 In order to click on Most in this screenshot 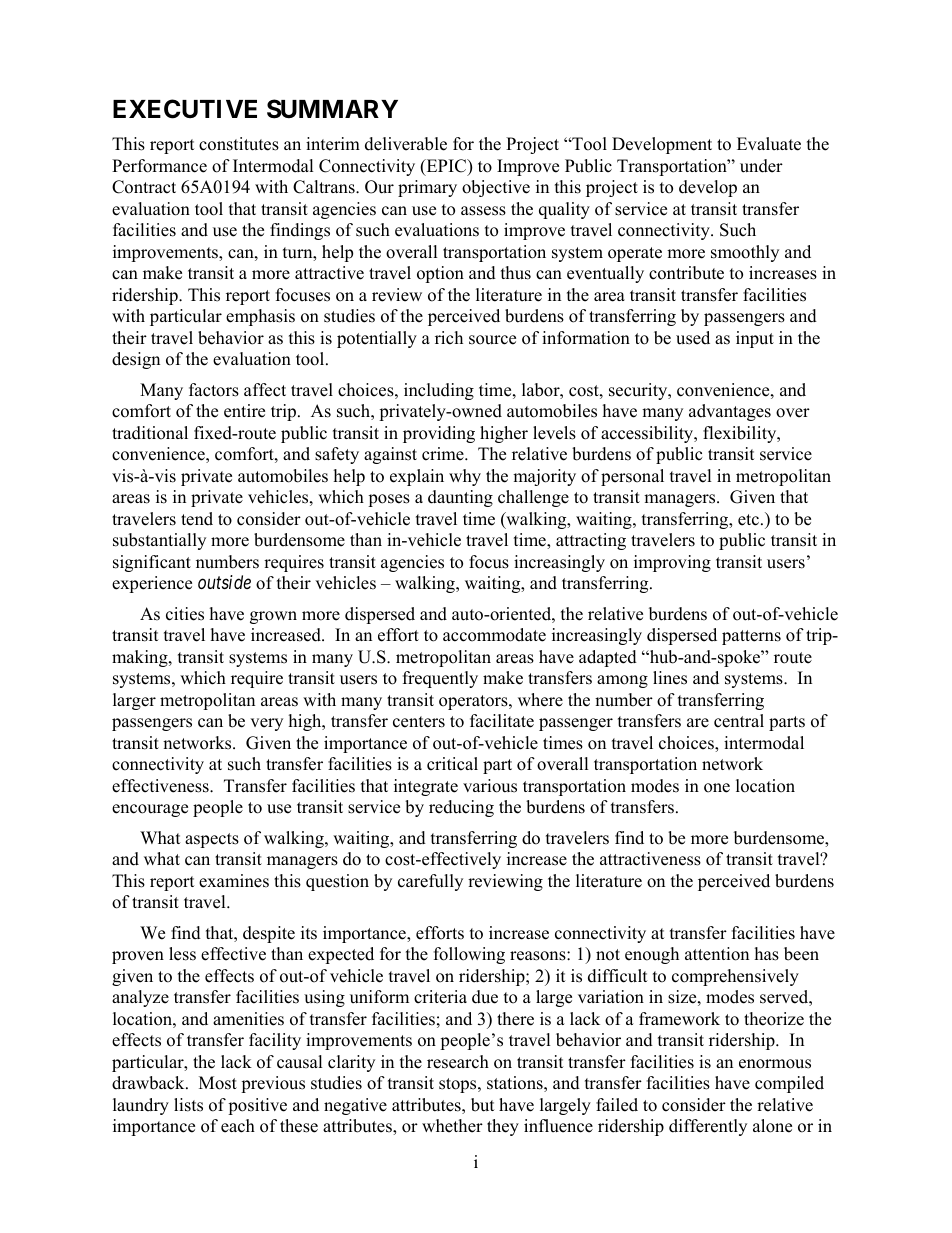, I will do `click(218, 1083)`.
